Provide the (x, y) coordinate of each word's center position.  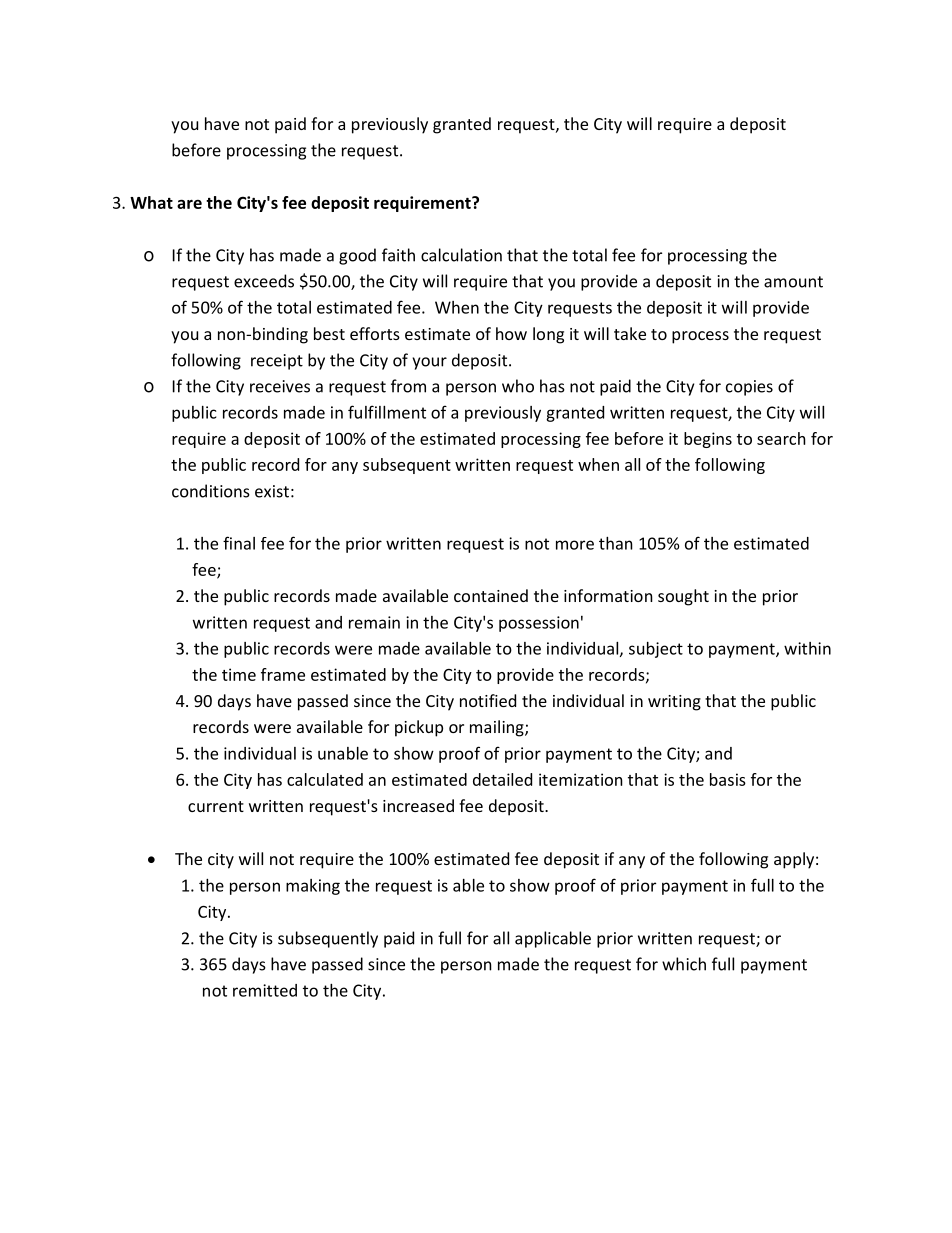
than (616, 543)
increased (418, 805)
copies (749, 388)
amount (793, 282)
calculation (461, 255)
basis (728, 779)
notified (488, 700)
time (239, 674)
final (239, 543)
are (189, 204)
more (575, 545)
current (216, 806)
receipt (277, 362)
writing (674, 703)
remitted (265, 990)
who (518, 386)
